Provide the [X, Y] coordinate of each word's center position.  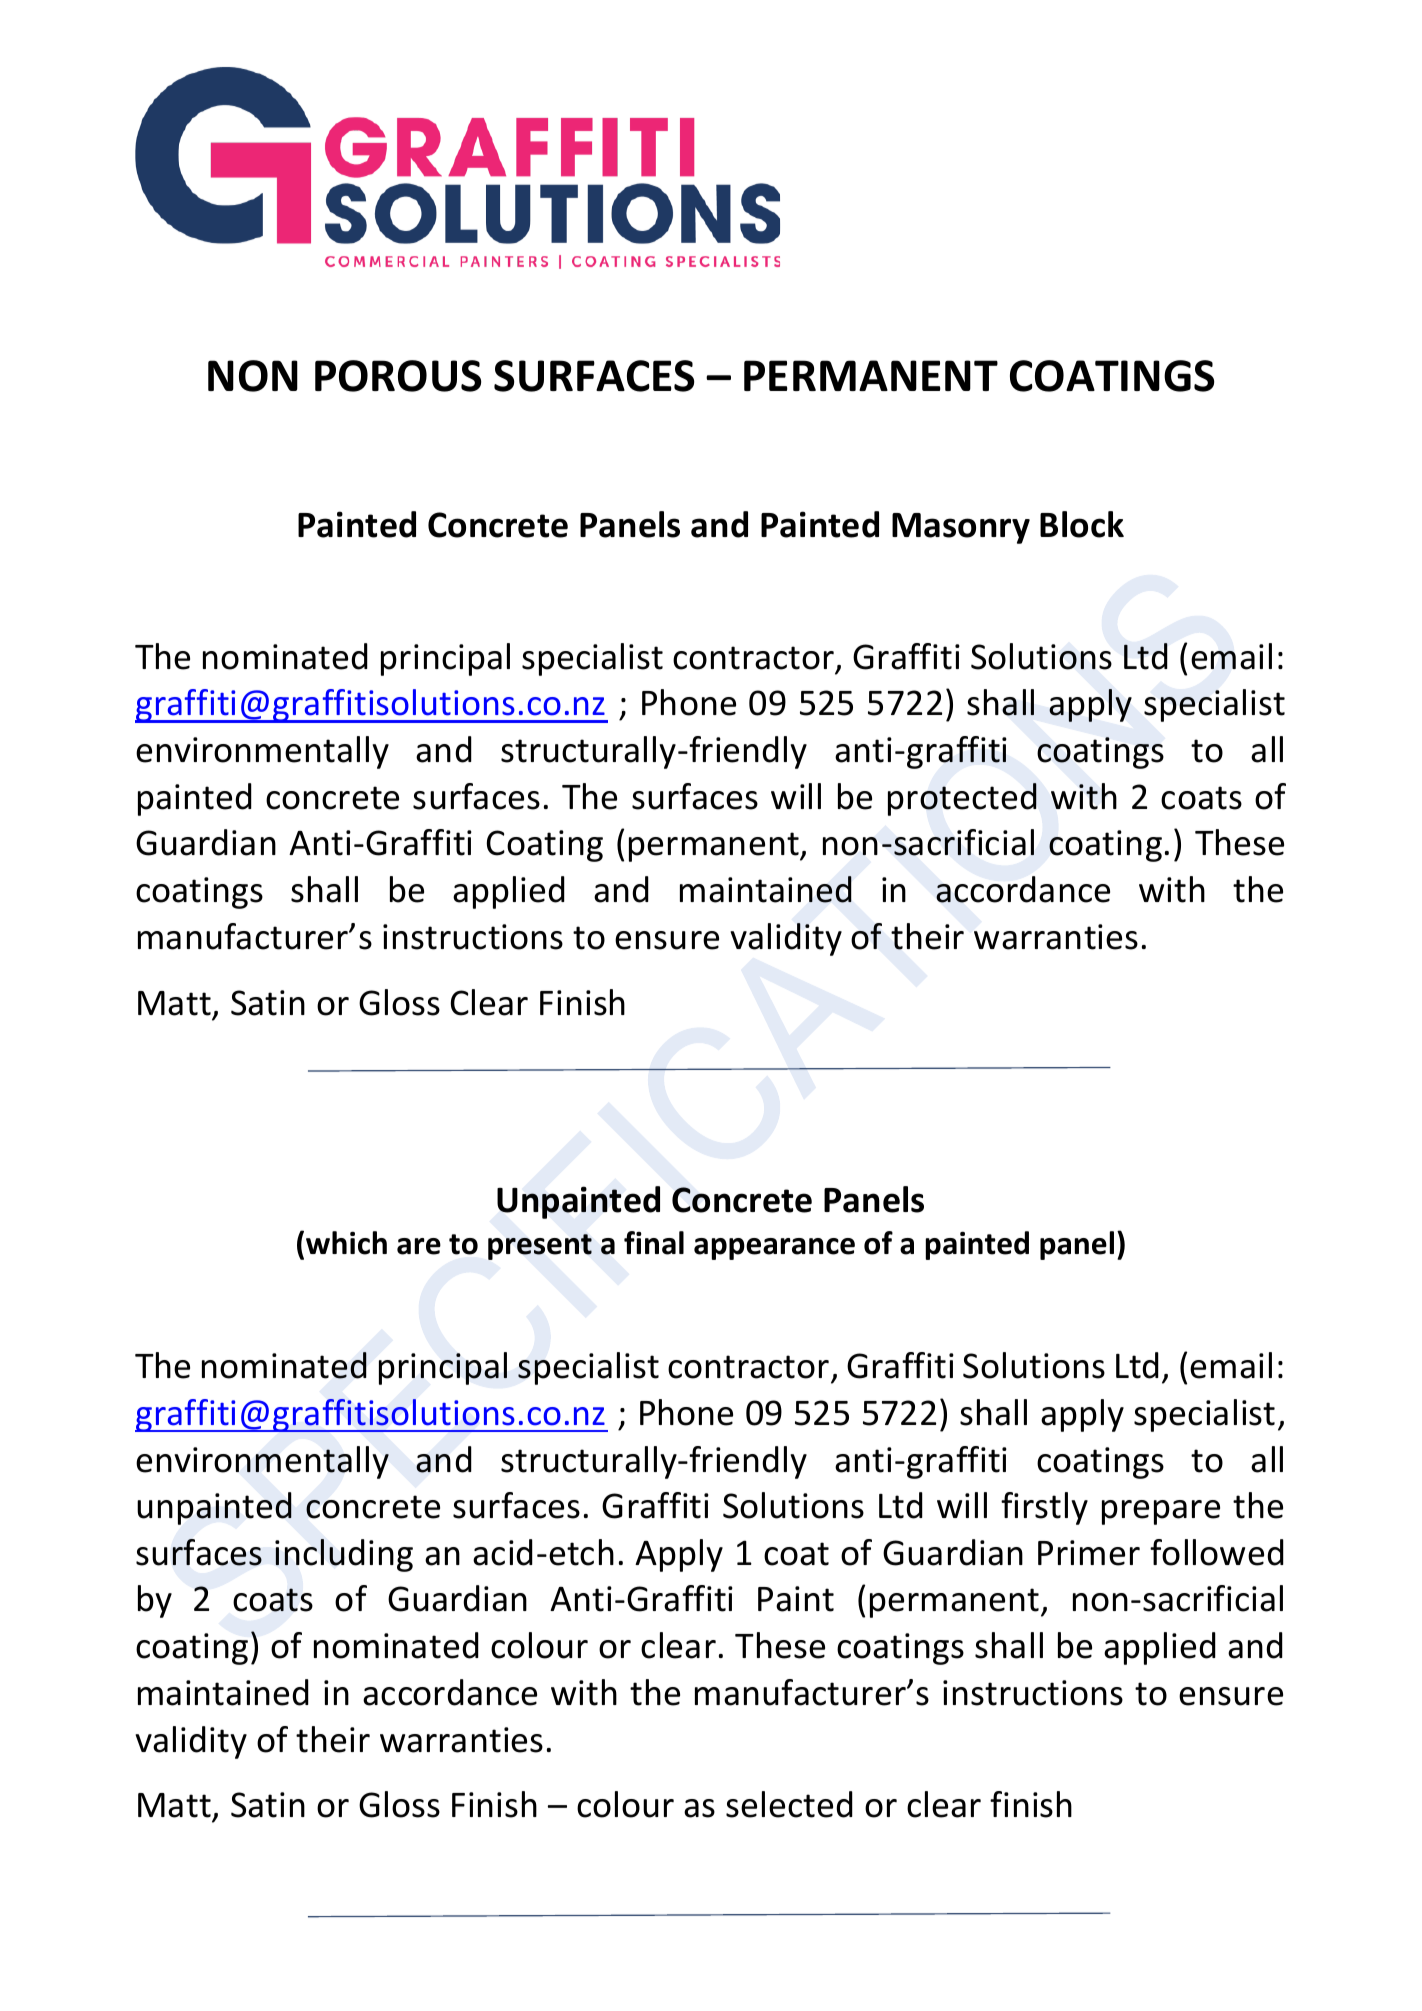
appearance [774, 1249]
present [540, 1247]
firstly [1044, 1508]
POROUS [398, 376]
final [654, 1243]
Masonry [961, 528]
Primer [1089, 1553]
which [346, 1243]
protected [962, 799]
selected [789, 1804]
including [344, 1555]
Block [1082, 524]
